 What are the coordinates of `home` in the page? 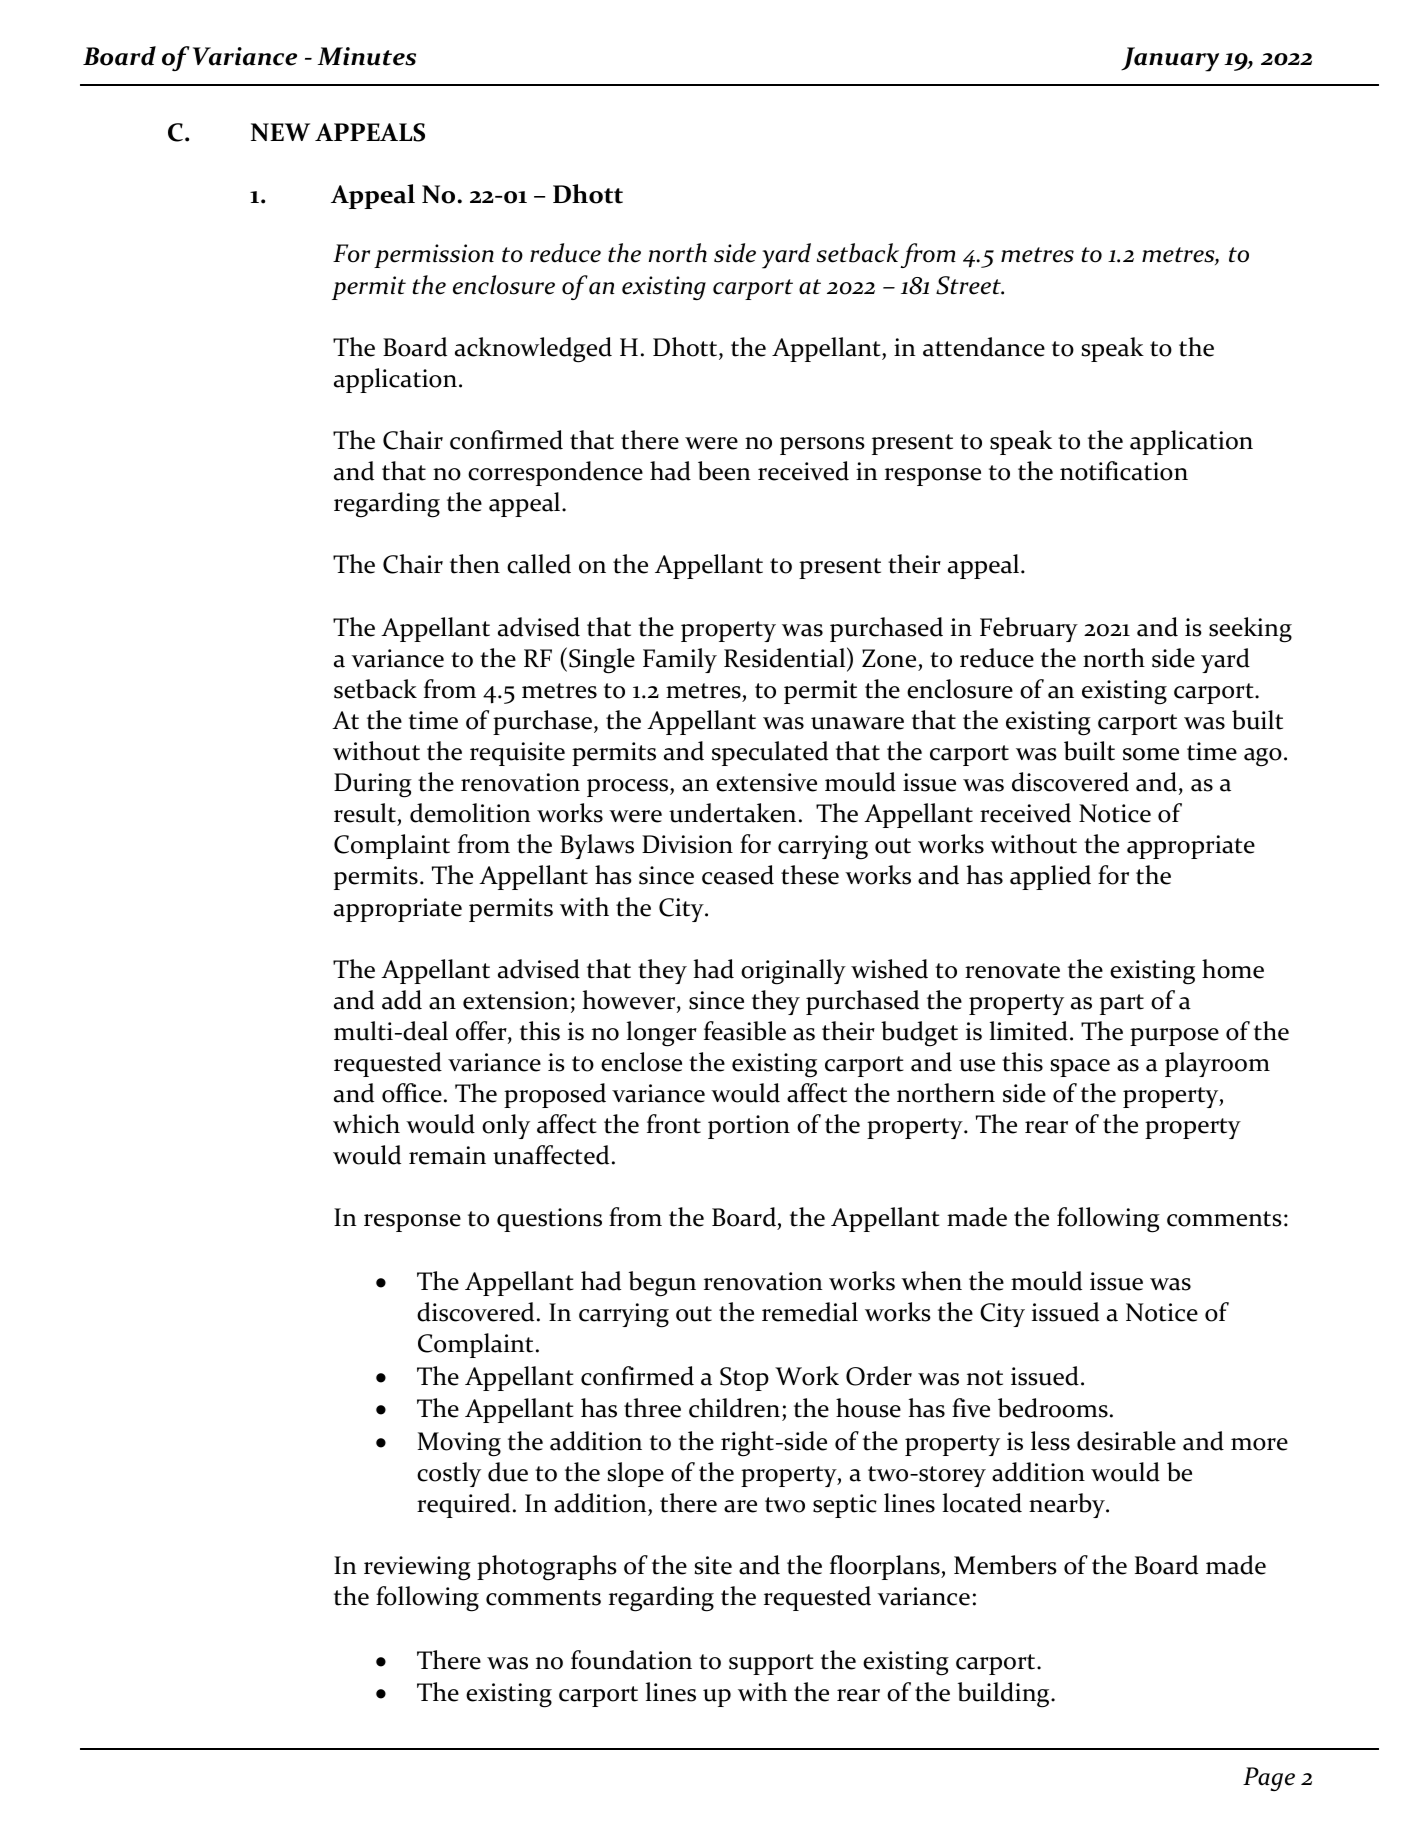 It's located at (1233, 969).
